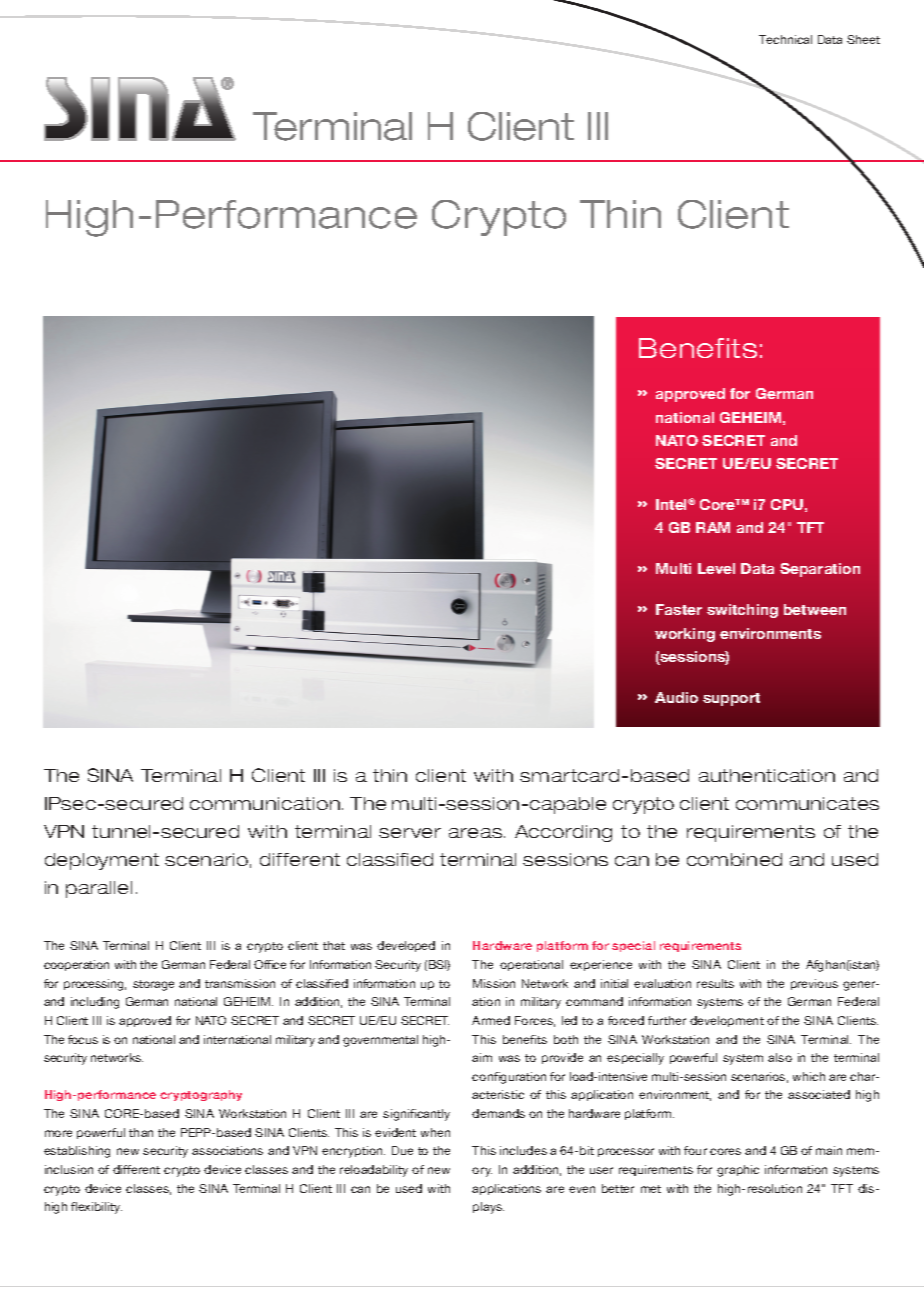  I want to click on deployment, so click(102, 861).
